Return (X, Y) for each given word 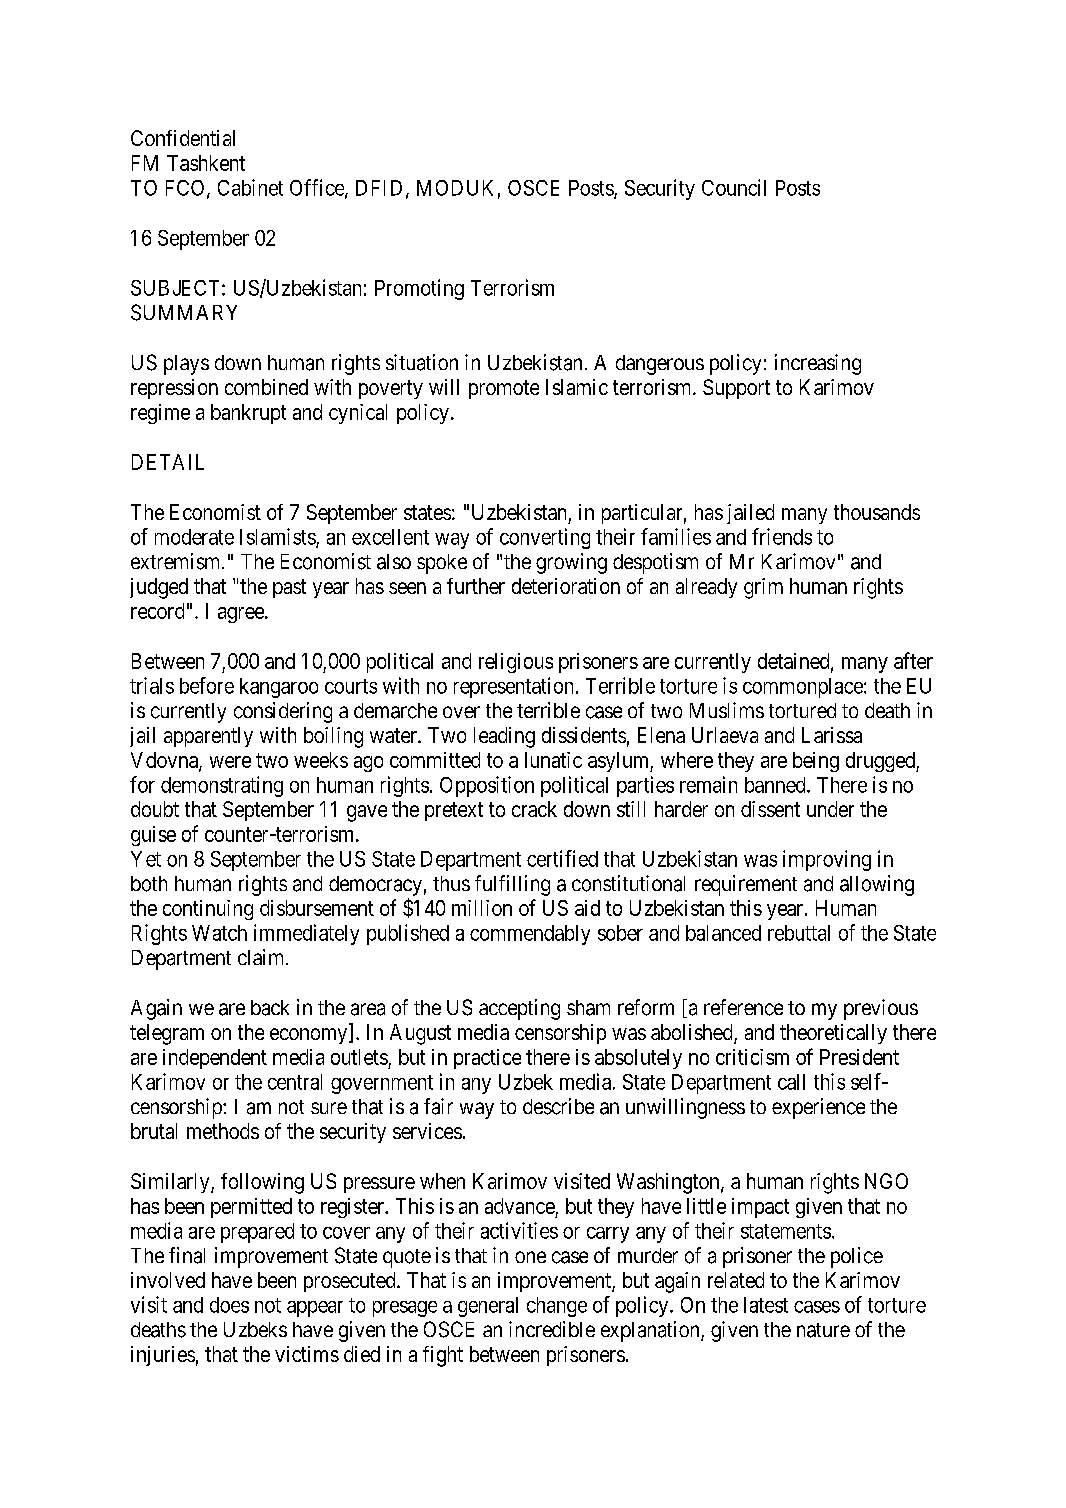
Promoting (419, 289)
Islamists (278, 537)
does (229, 1305)
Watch (219, 933)
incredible (552, 1329)
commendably (530, 935)
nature (823, 1330)
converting (545, 538)
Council (734, 187)
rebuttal (799, 933)
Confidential (183, 138)
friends (782, 536)
